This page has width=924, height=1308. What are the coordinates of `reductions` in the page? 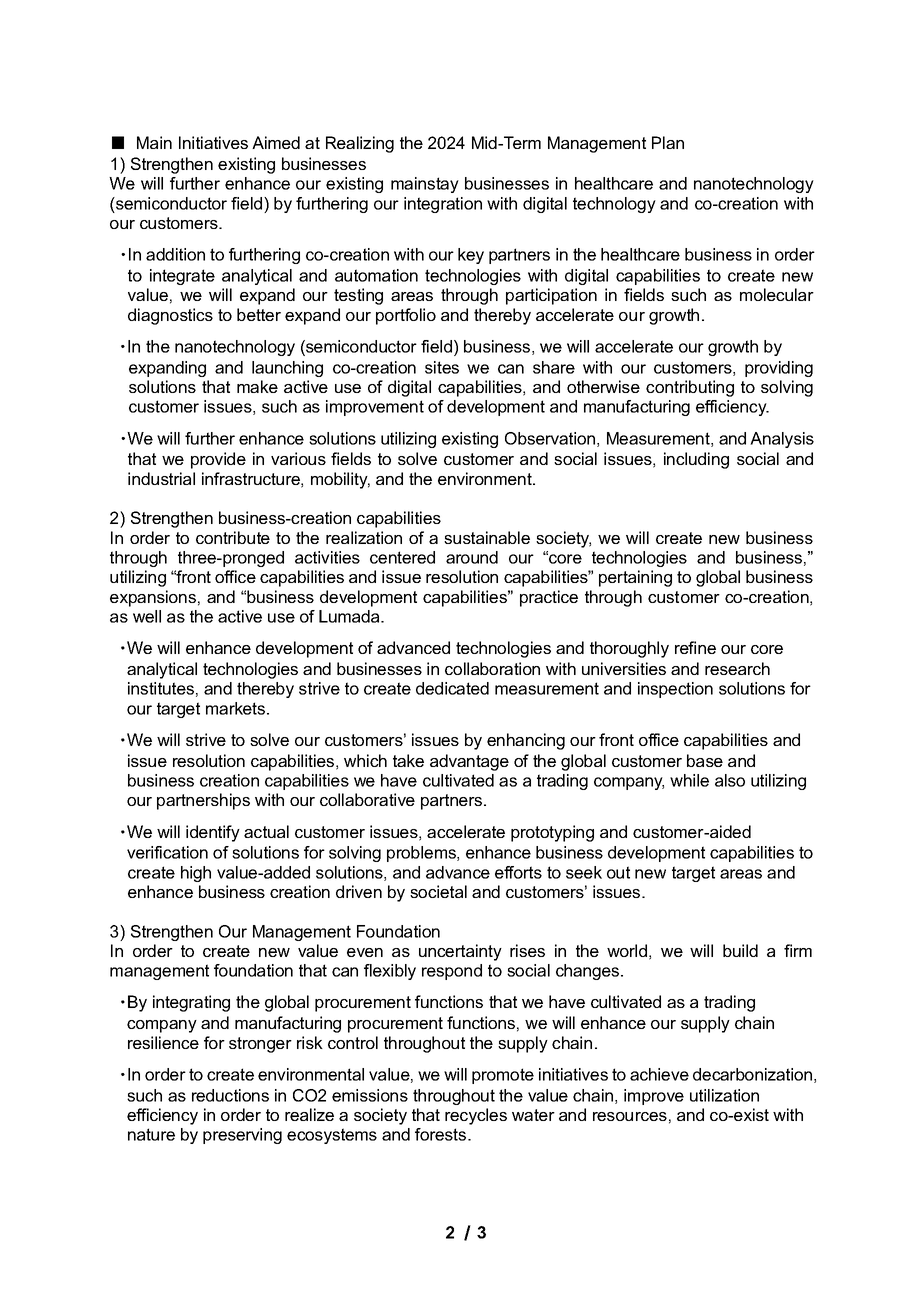 It's located at (230, 1095).
